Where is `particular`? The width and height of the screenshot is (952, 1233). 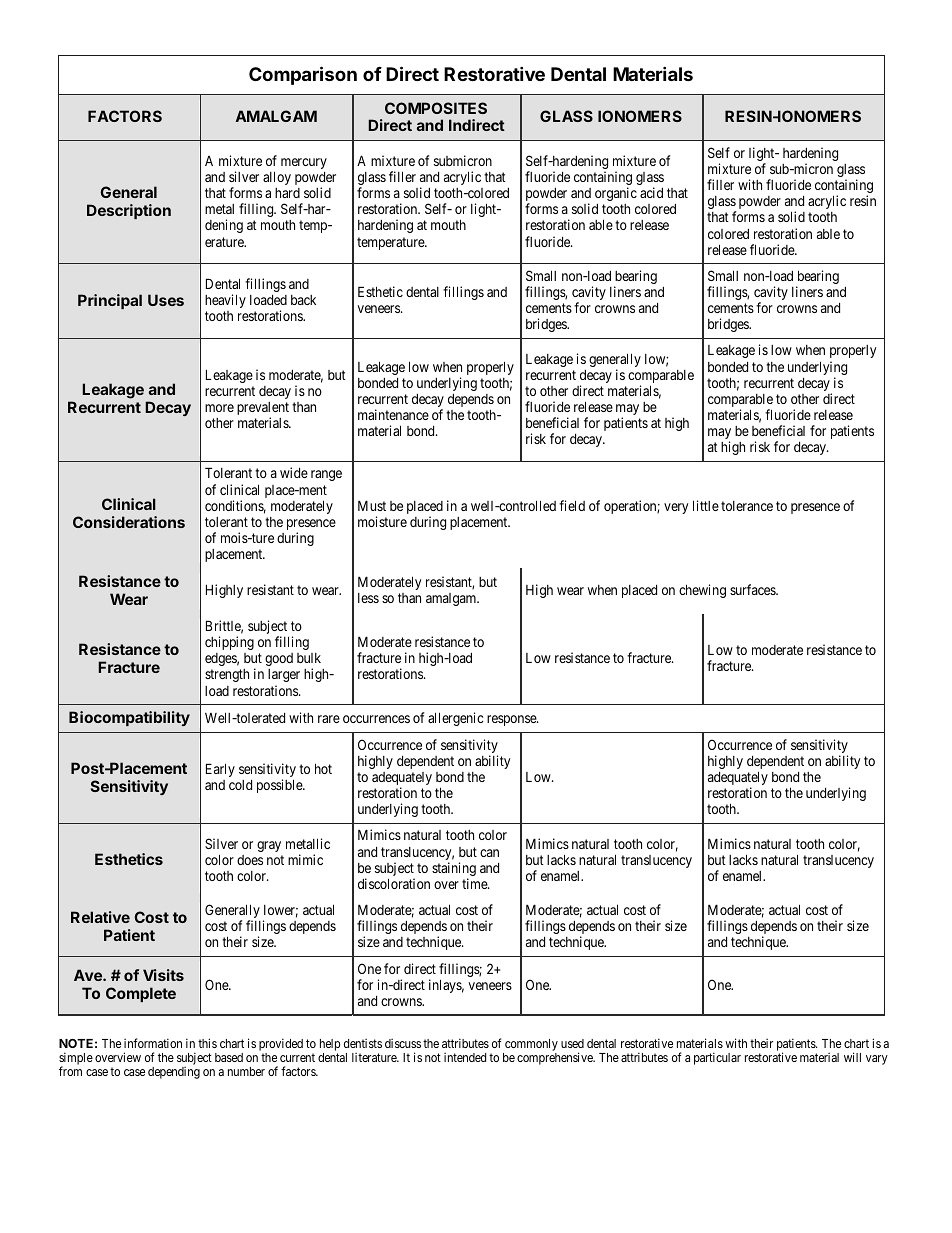 particular is located at coordinates (717, 1058).
